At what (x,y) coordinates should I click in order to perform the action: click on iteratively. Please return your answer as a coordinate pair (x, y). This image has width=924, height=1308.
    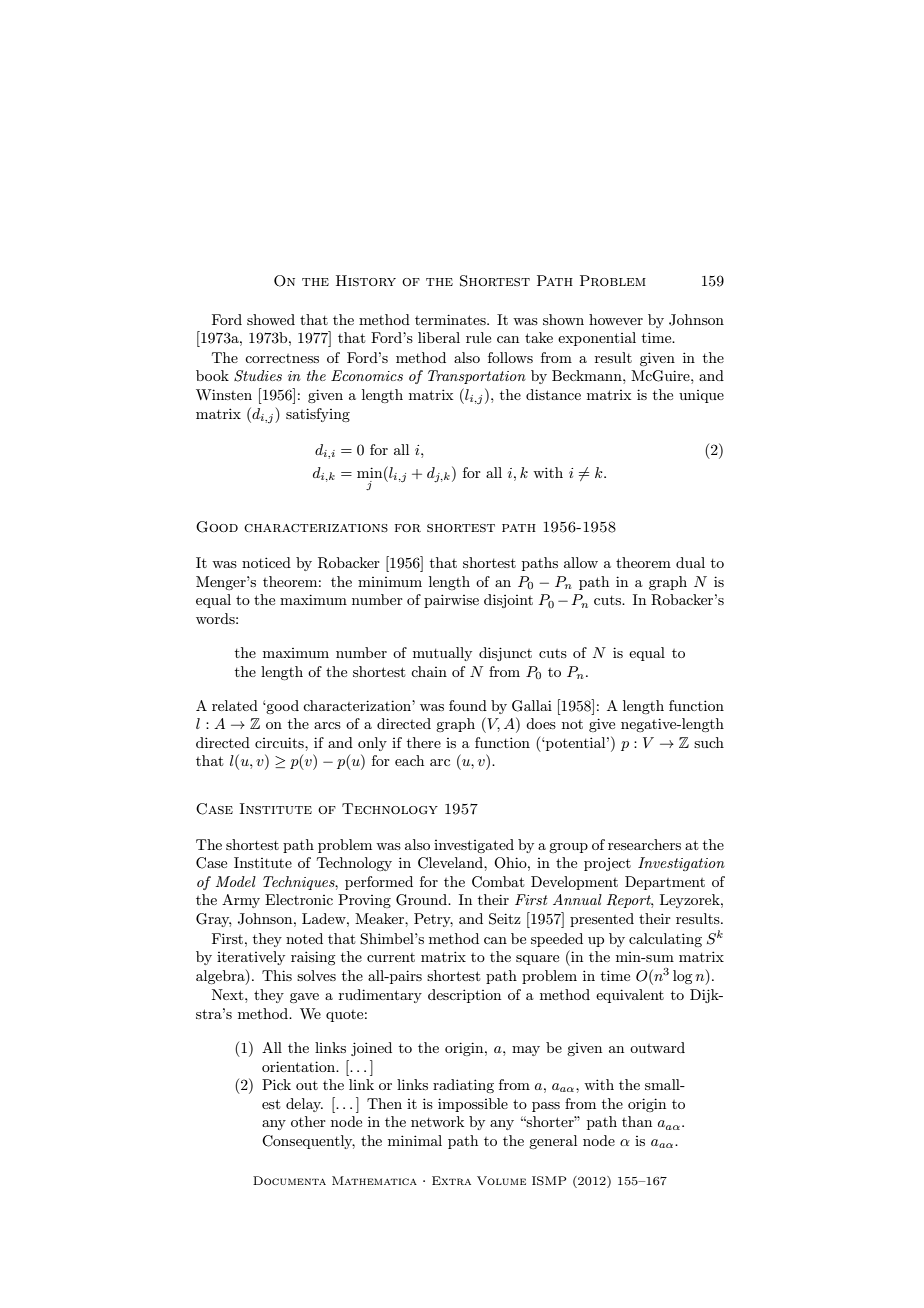
    Looking at the image, I should click on (251, 958).
